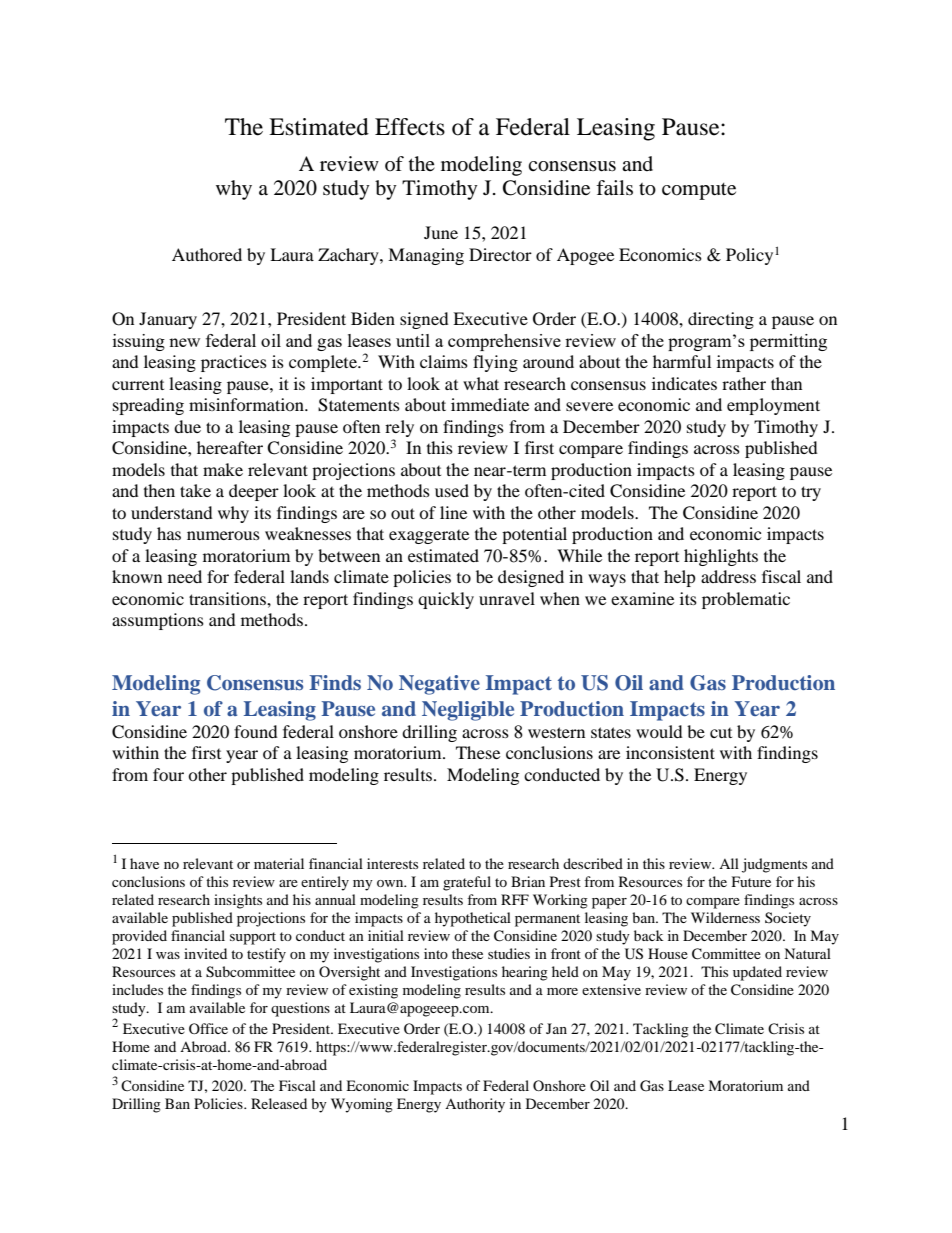 The height and width of the screenshot is (1233, 952). Describe the element at coordinates (757, 973) in the screenshot. I see `updated` at that location.
